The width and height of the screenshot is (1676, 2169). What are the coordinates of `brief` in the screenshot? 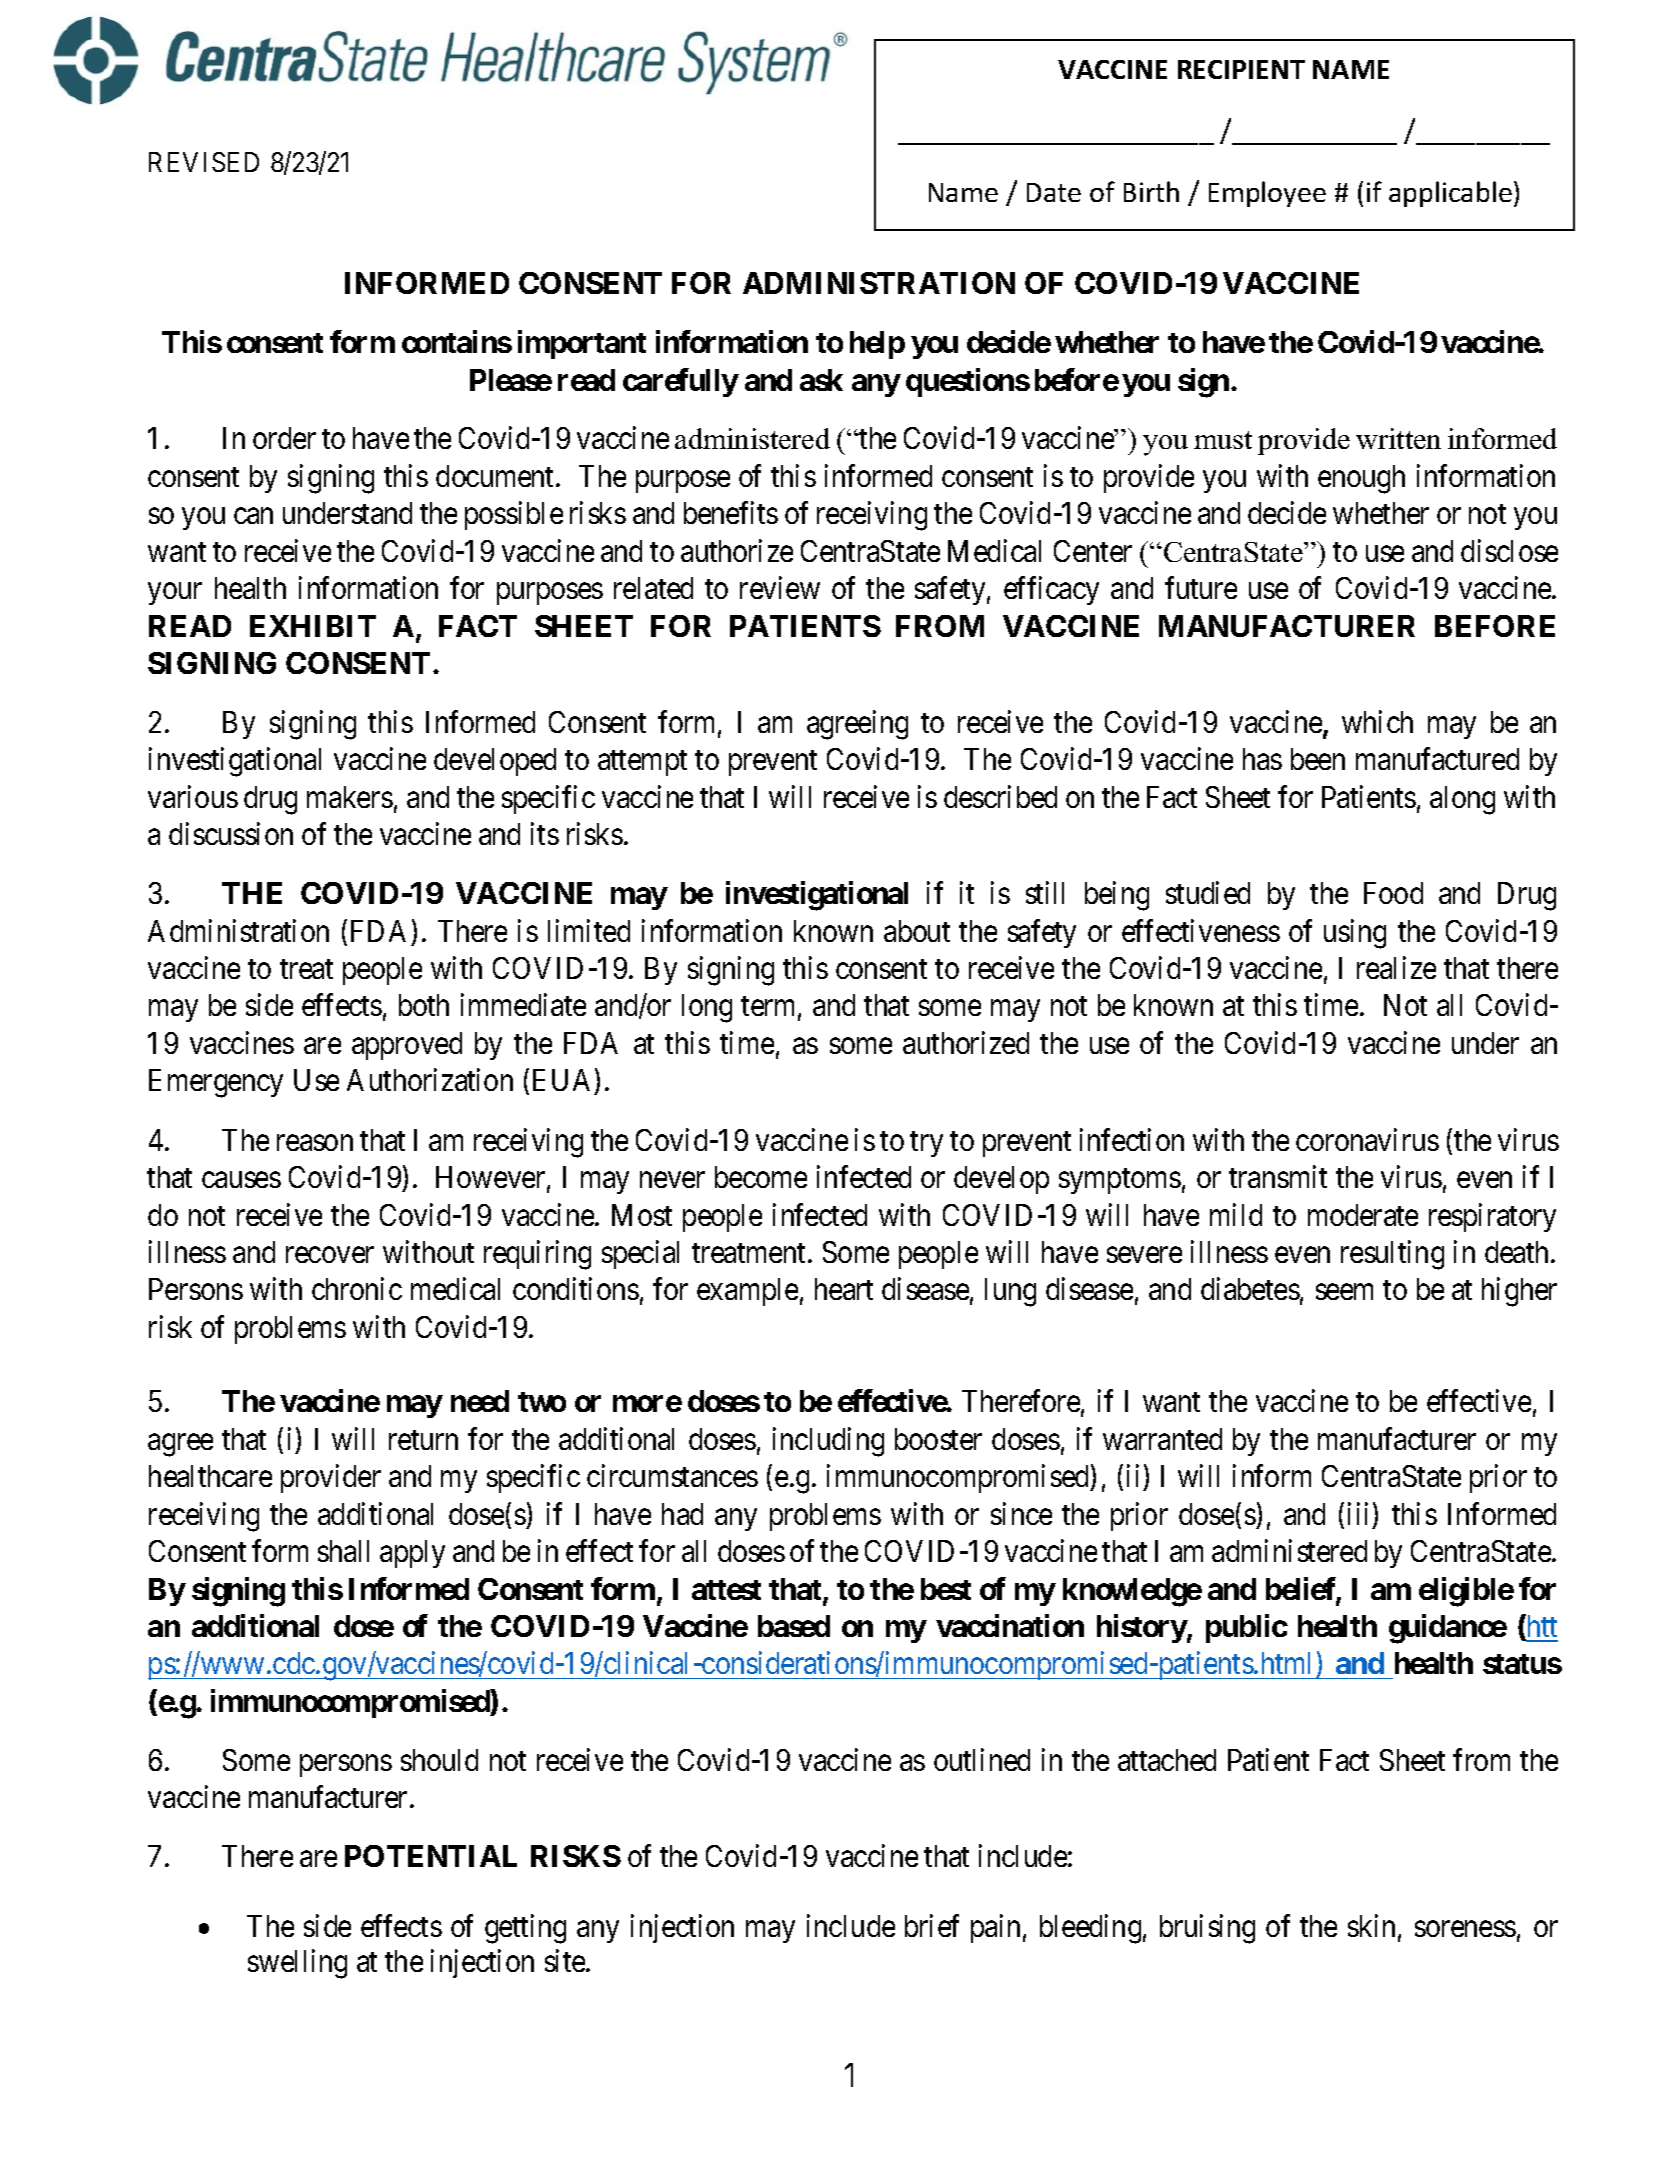 It's located at (932, 1925).
